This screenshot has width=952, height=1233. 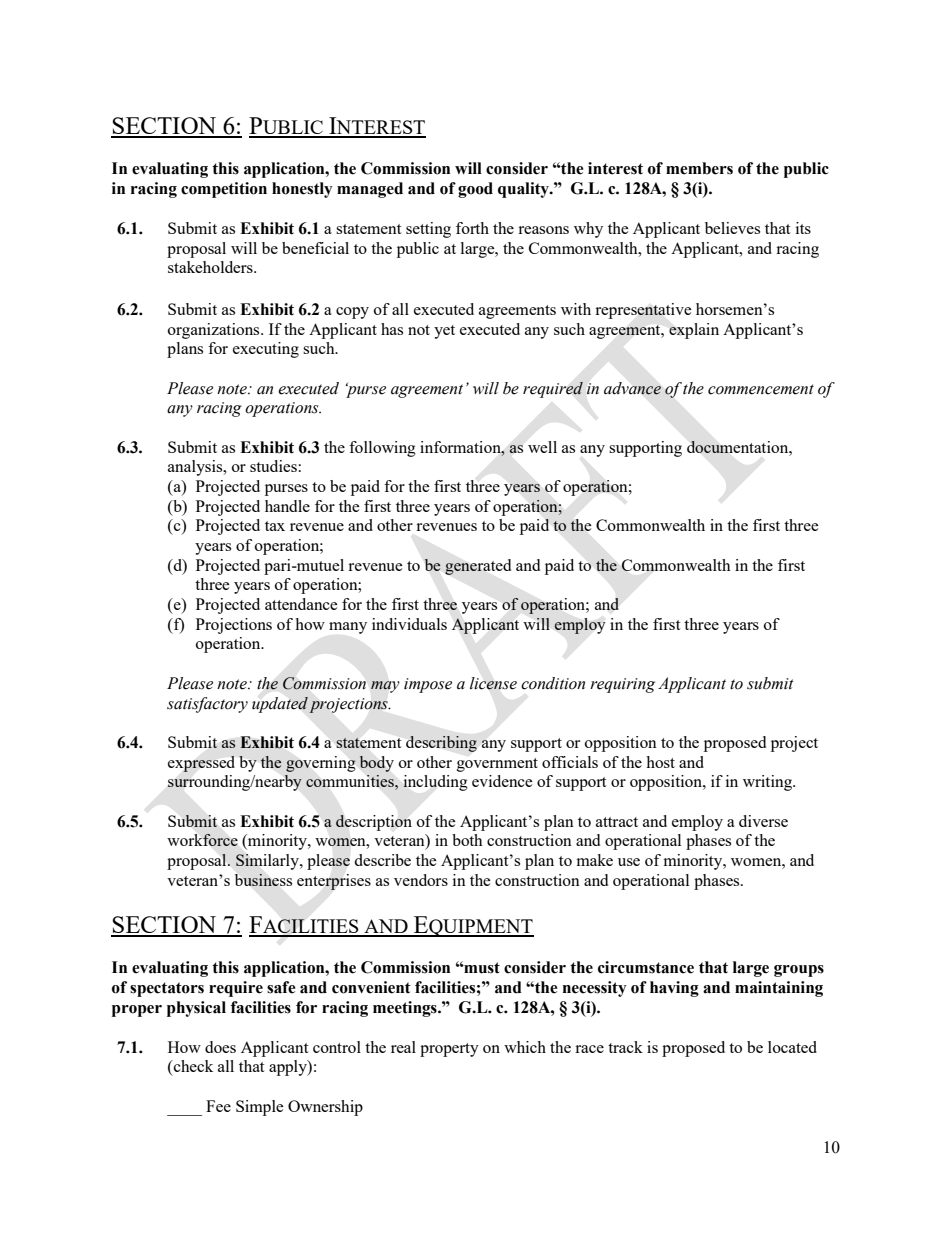 I want to click on Similarly, so click(x=268, y=862).
